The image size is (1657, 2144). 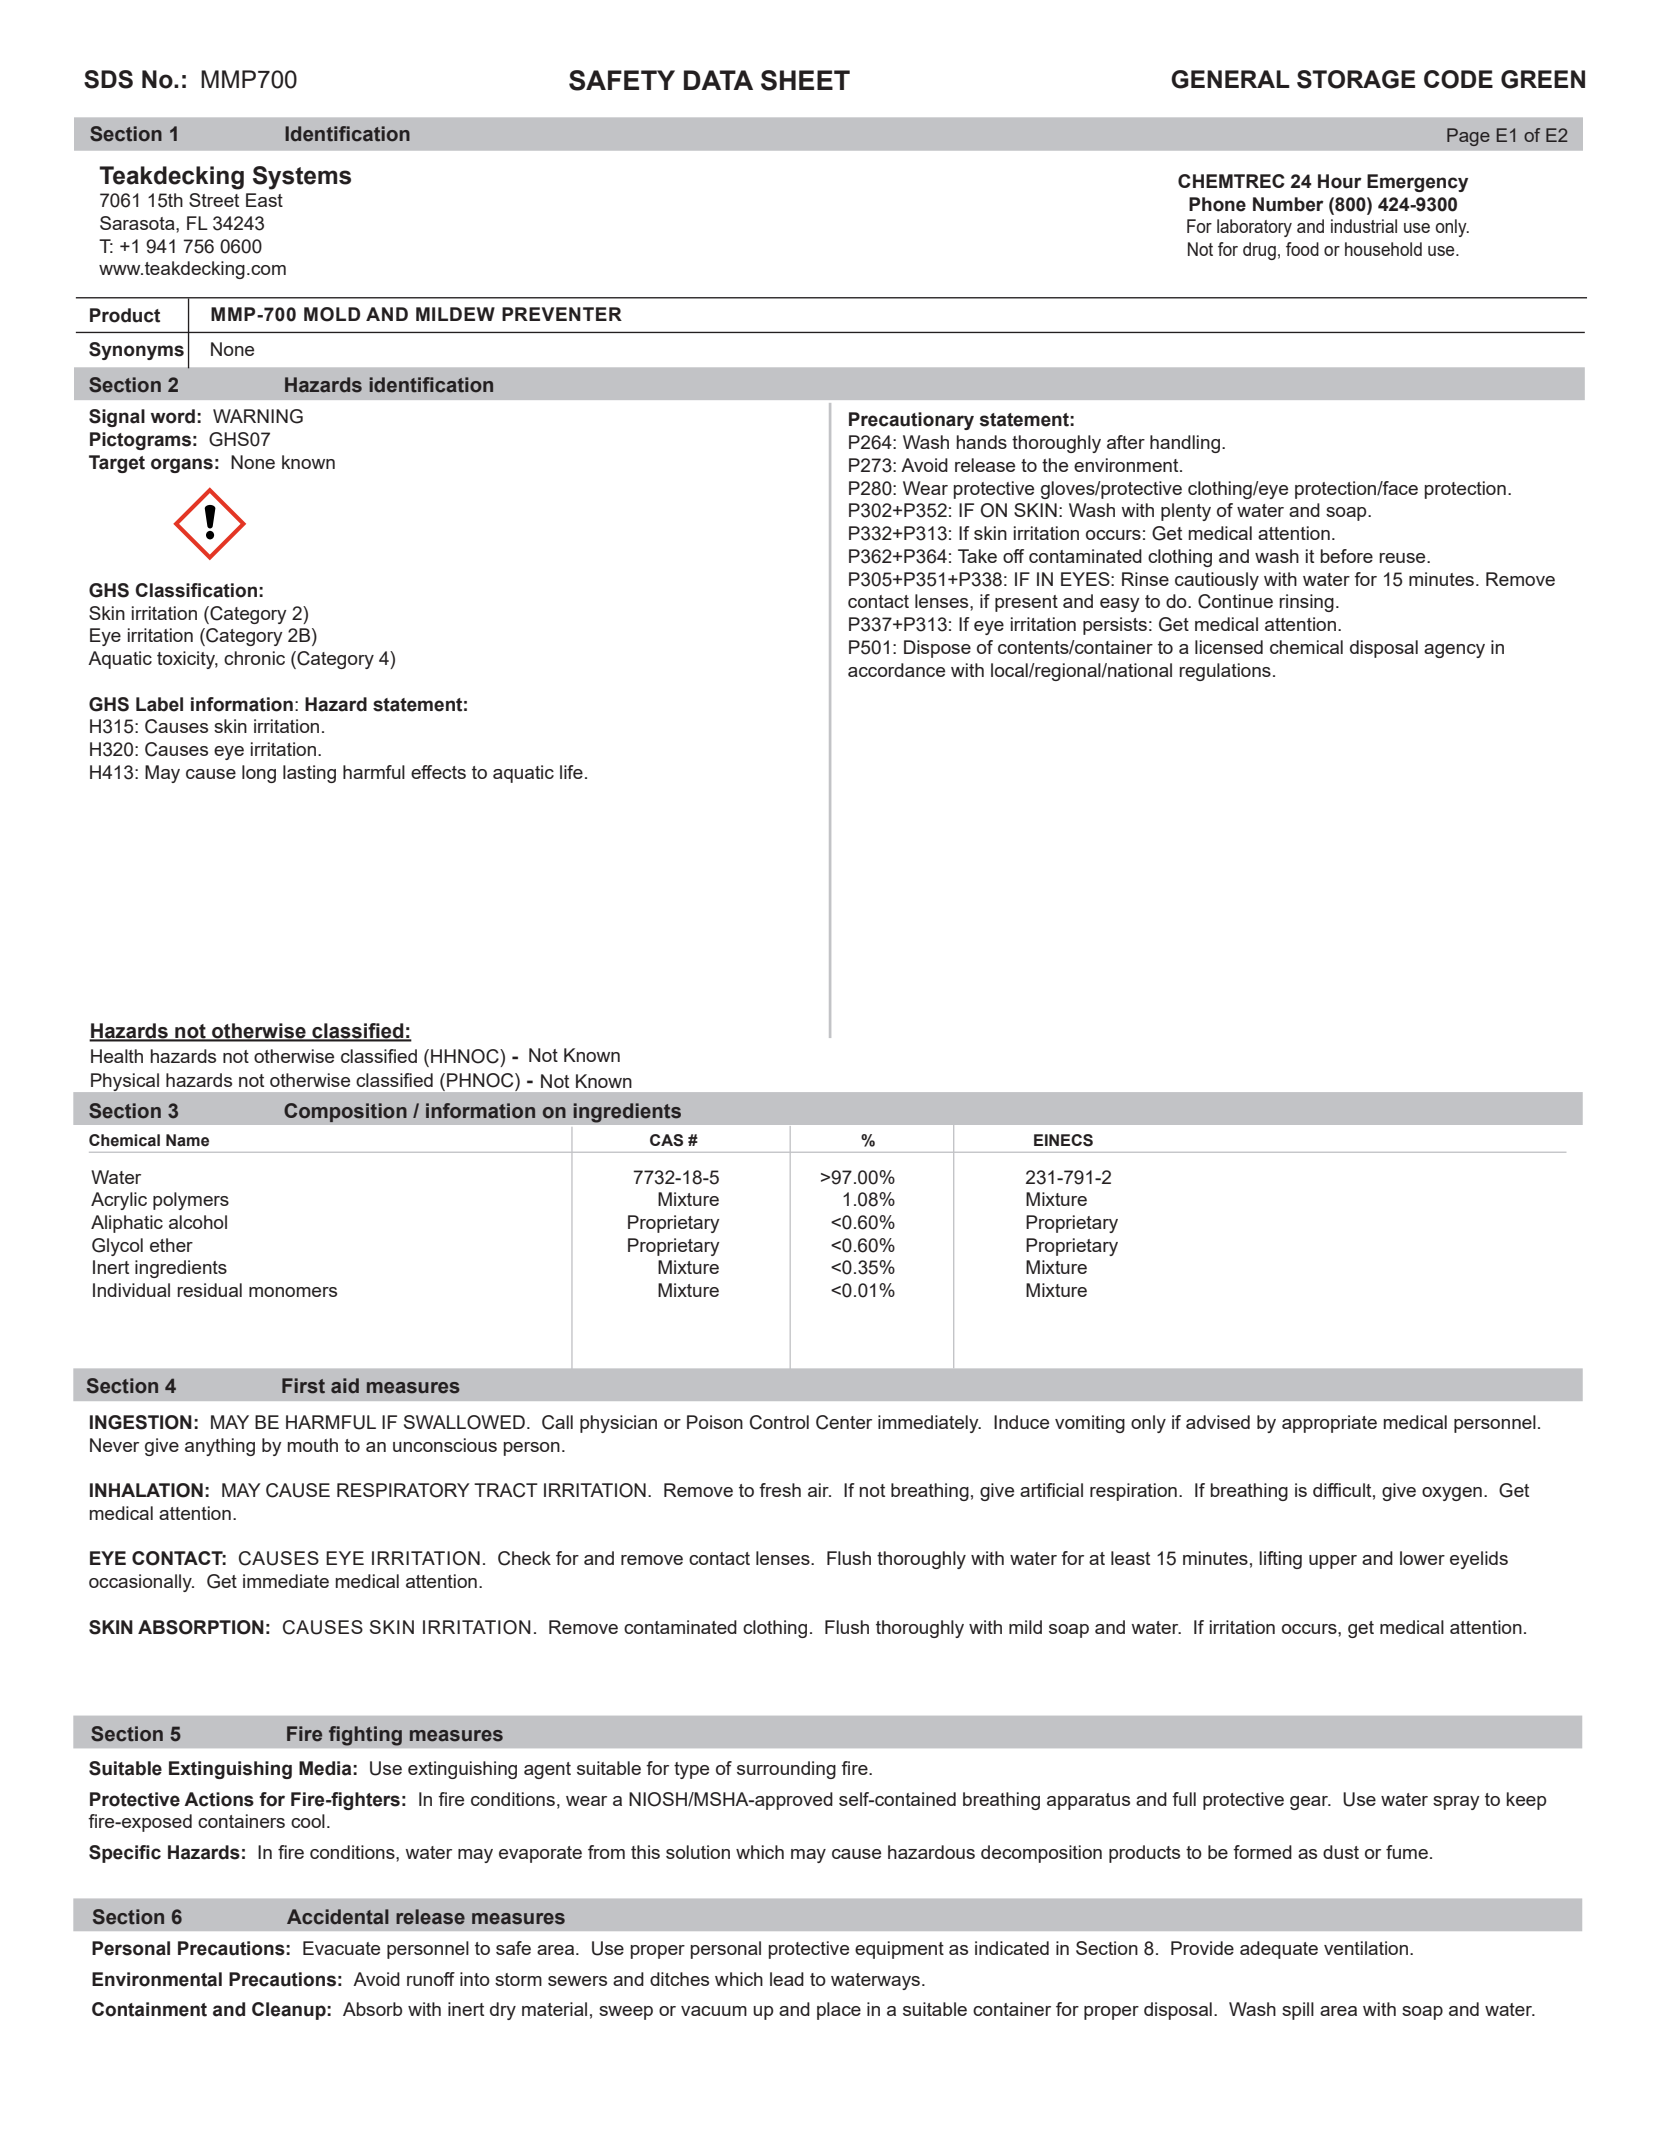 What do you see at coordinates (313, 1445) in the image?
I see `mouth` at bounding box center [313, 1445].
